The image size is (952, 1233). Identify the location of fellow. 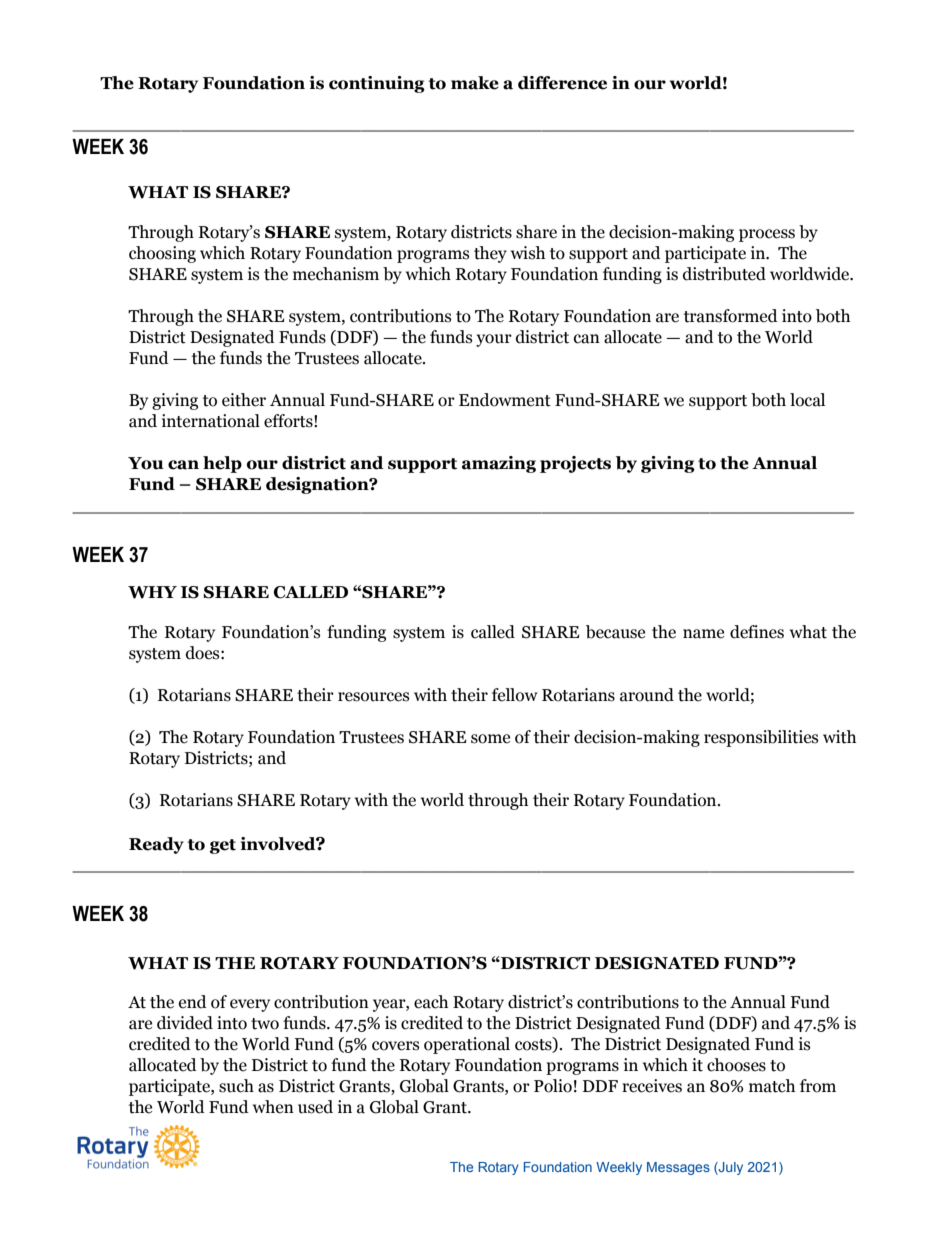
(515, 695).
